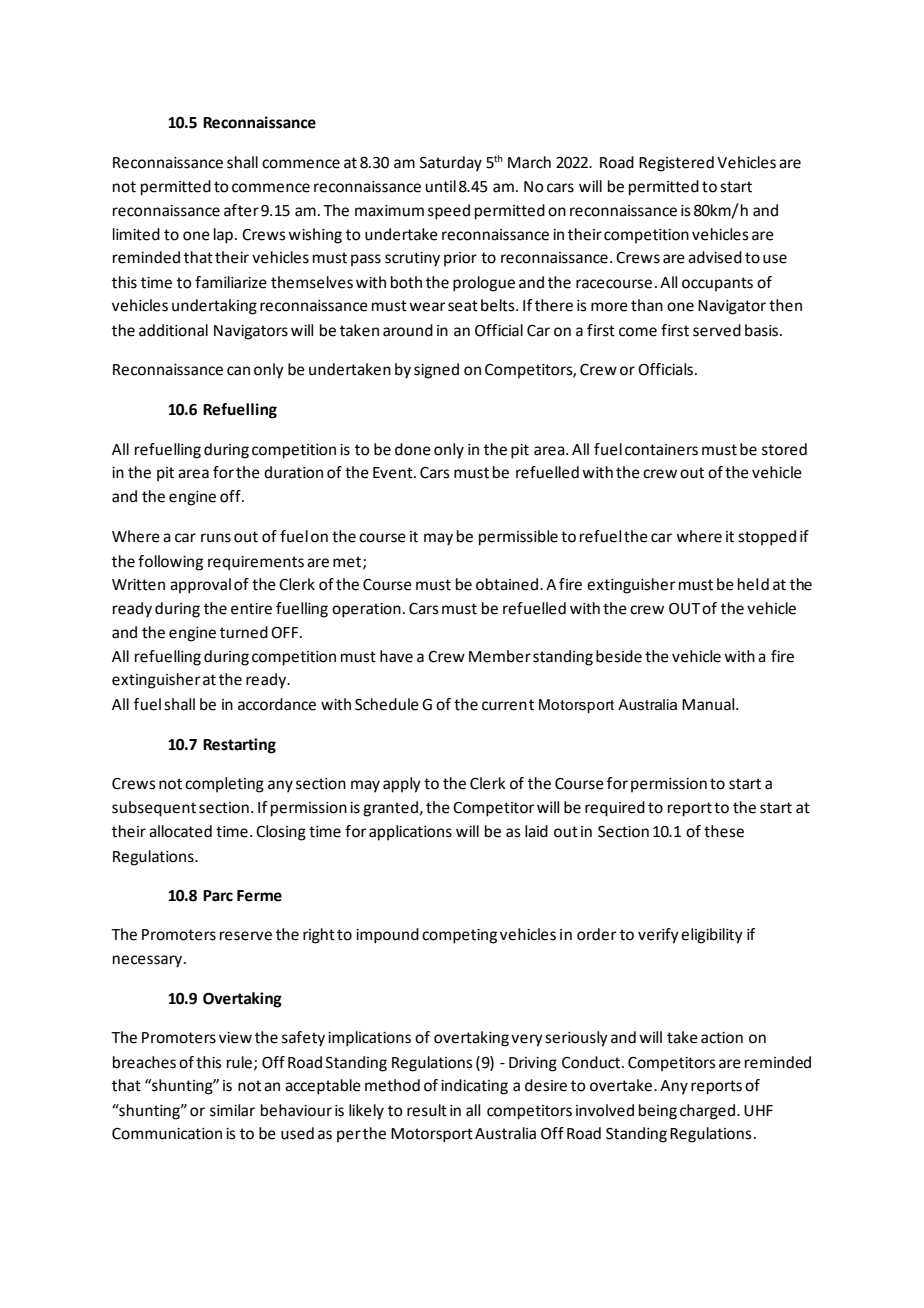  What do you see at coordinates (232, 1110) in the document?
I see `similar` at bounding box center [232, 1110].
